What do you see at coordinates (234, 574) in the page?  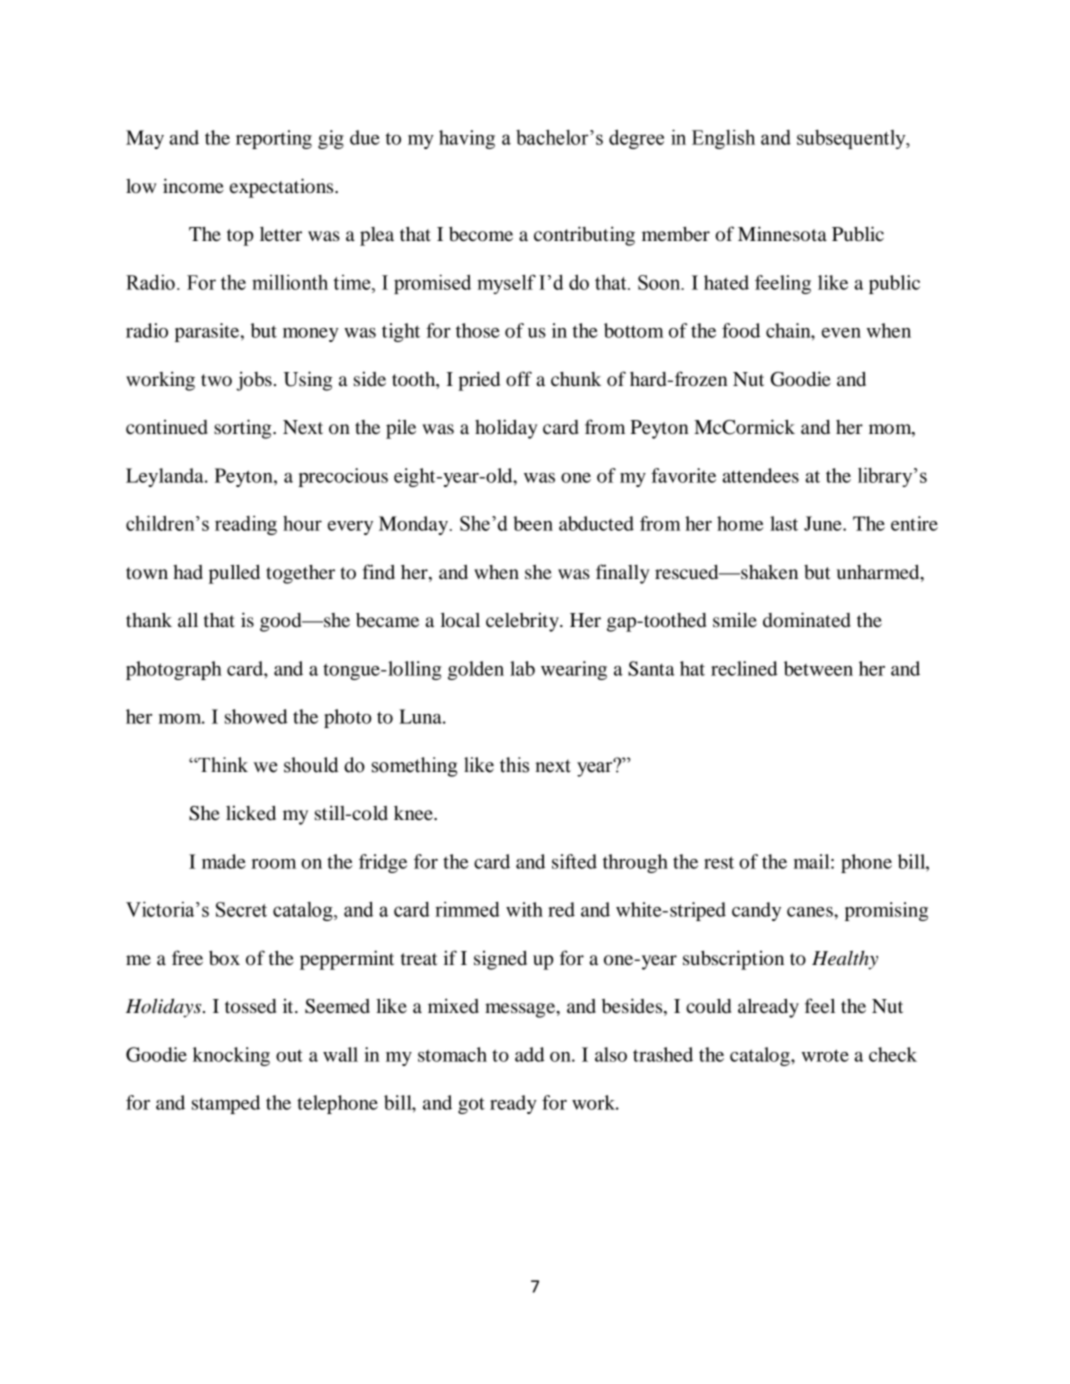 I see `pulled` at bounding box center [234, 574].
